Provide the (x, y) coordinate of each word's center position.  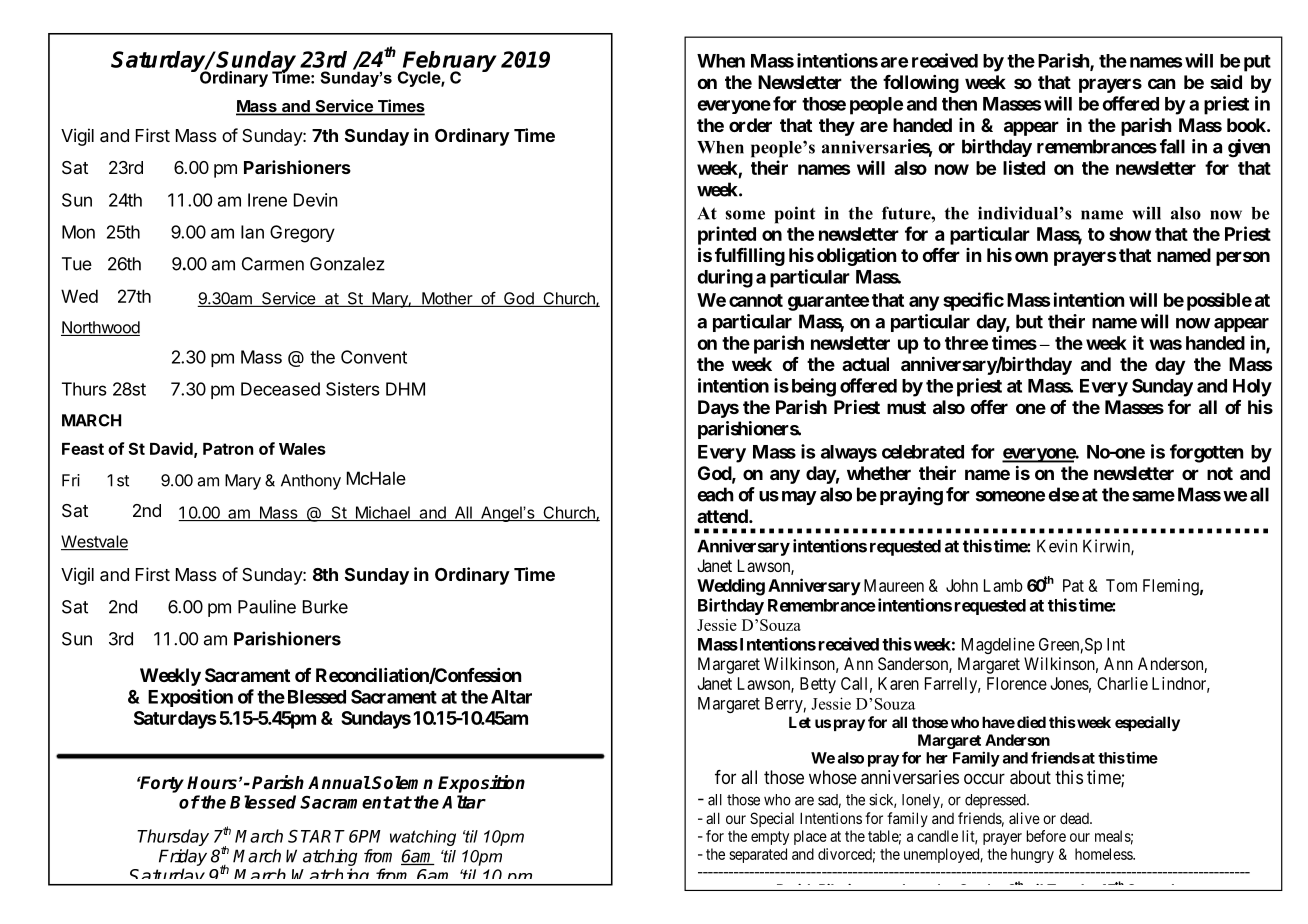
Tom (1121, 585)
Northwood (100, 328)
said (1226, 82)
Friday (183, 857)
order (750, 125)
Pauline (267, 607)
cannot (756, 300)
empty (770, 838)
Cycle (419, 79)
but (1029, 321)
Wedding (731, 587)
